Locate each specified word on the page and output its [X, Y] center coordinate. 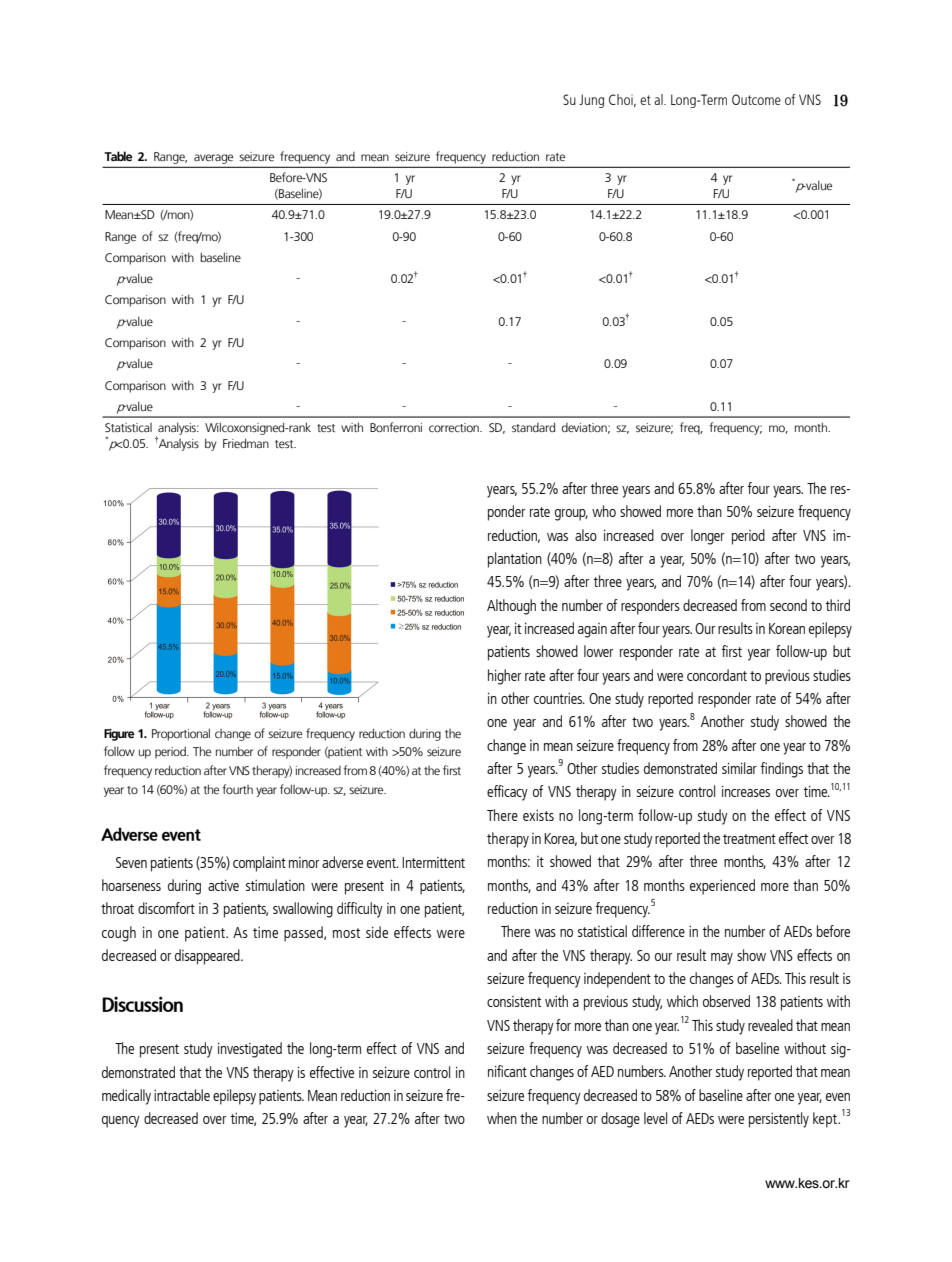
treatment [749, 839]
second [788, 605]
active [223, 885]
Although [511, 607]
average [213, 159]
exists [538, 815]
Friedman [246, 443]
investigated [250, 1050]
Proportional [181, 734]
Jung [591, 101]
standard [533, 427]
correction [455, 427]
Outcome [756, 99]
